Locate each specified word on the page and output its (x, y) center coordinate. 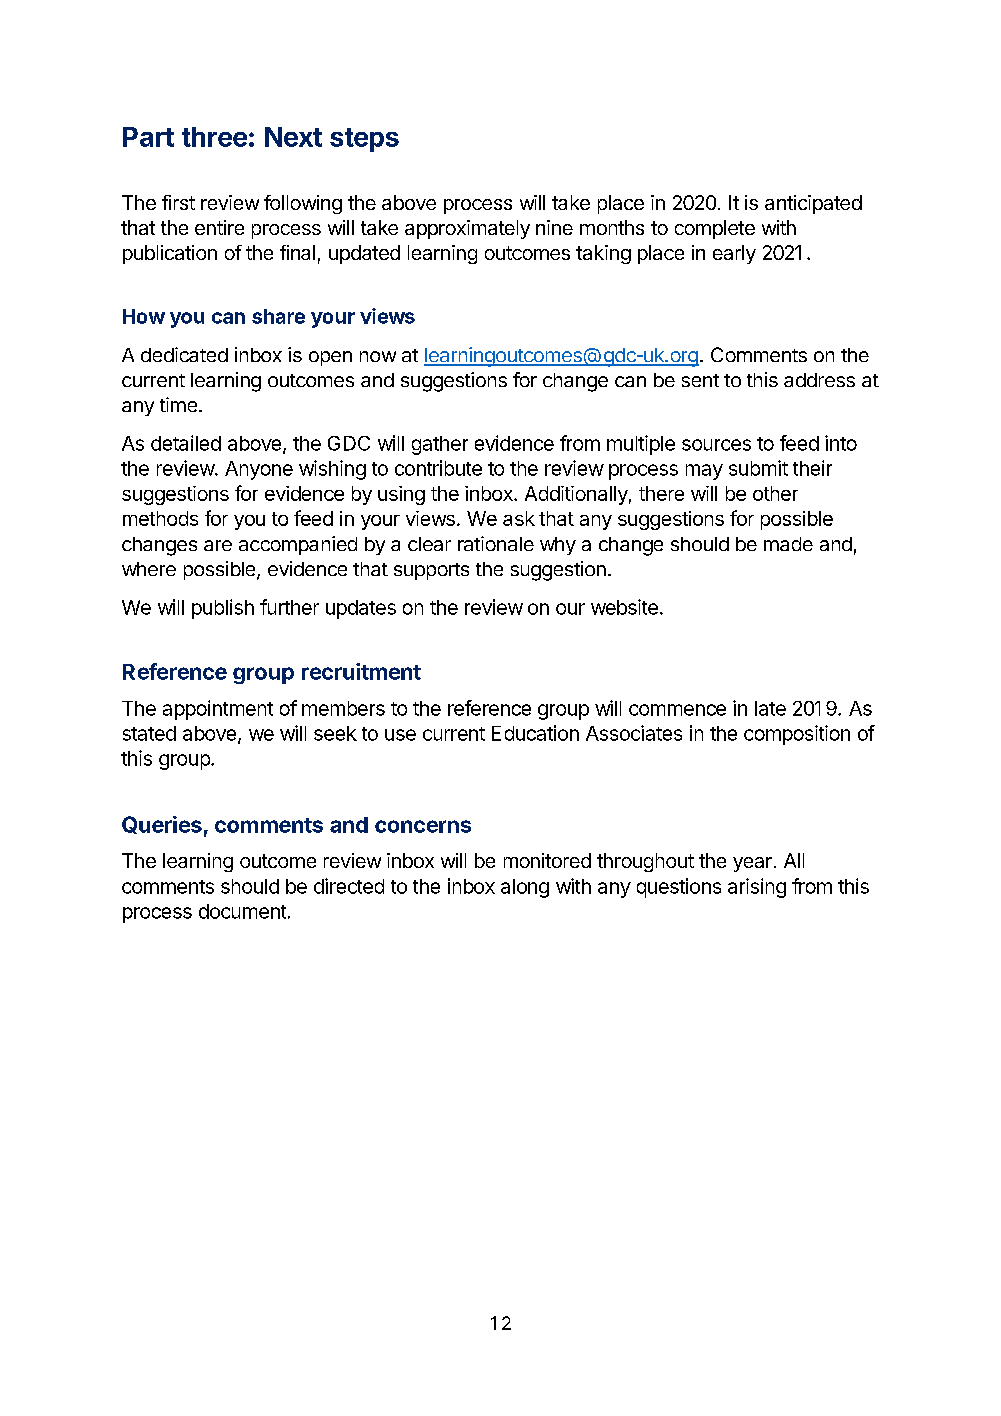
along (525, 888)
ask (519, 518)
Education (535, 733)
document (242, 911)
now (378, 356)
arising (757, 888)
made (788, 544)
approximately (467, 229)
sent (700, 380)
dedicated (184, 354)
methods (160, 518)
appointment (218, 710)
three (214, 137)
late (770, 708)
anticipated (813, 204)
